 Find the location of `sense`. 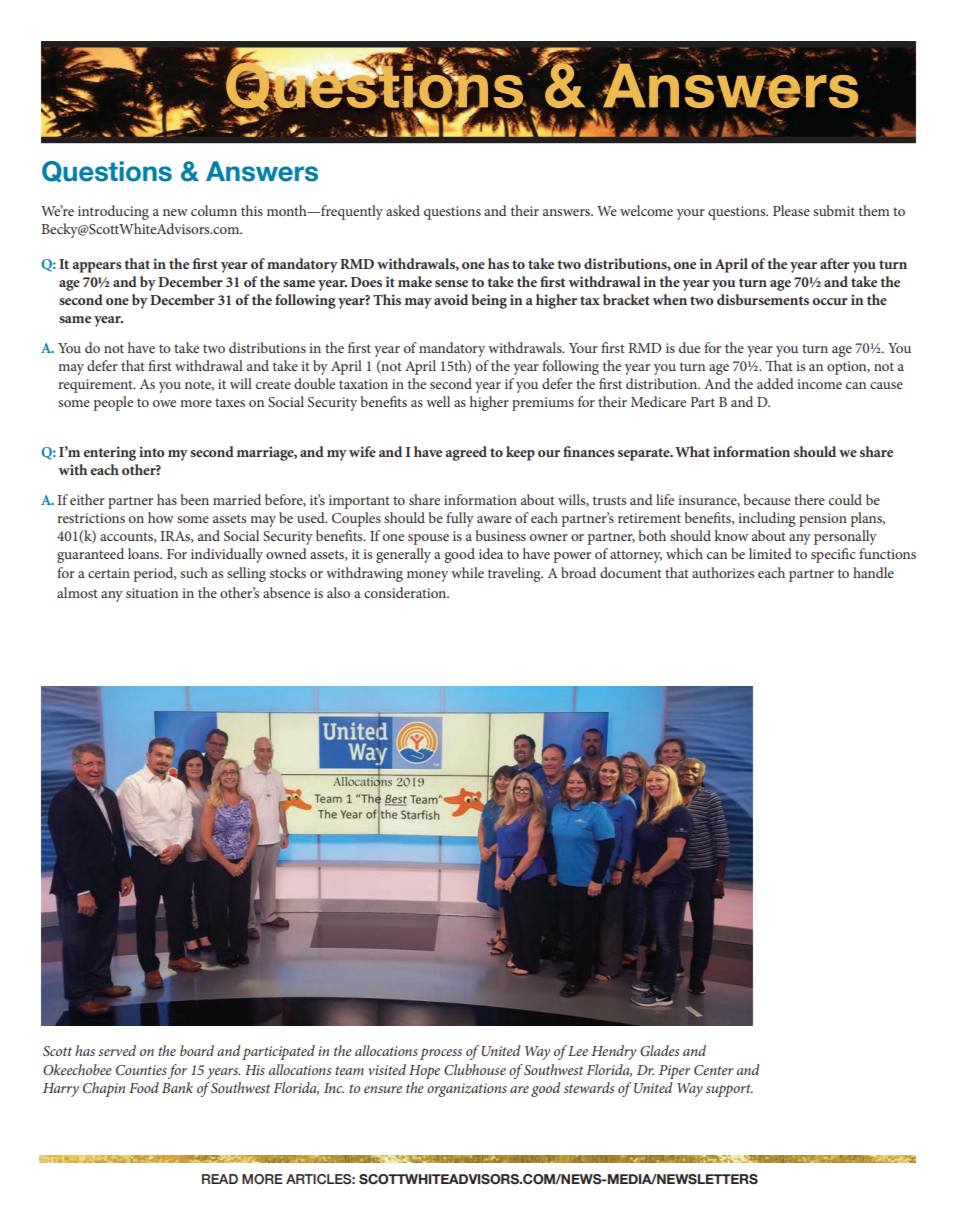

sense is located at coordinates (451, 283).
